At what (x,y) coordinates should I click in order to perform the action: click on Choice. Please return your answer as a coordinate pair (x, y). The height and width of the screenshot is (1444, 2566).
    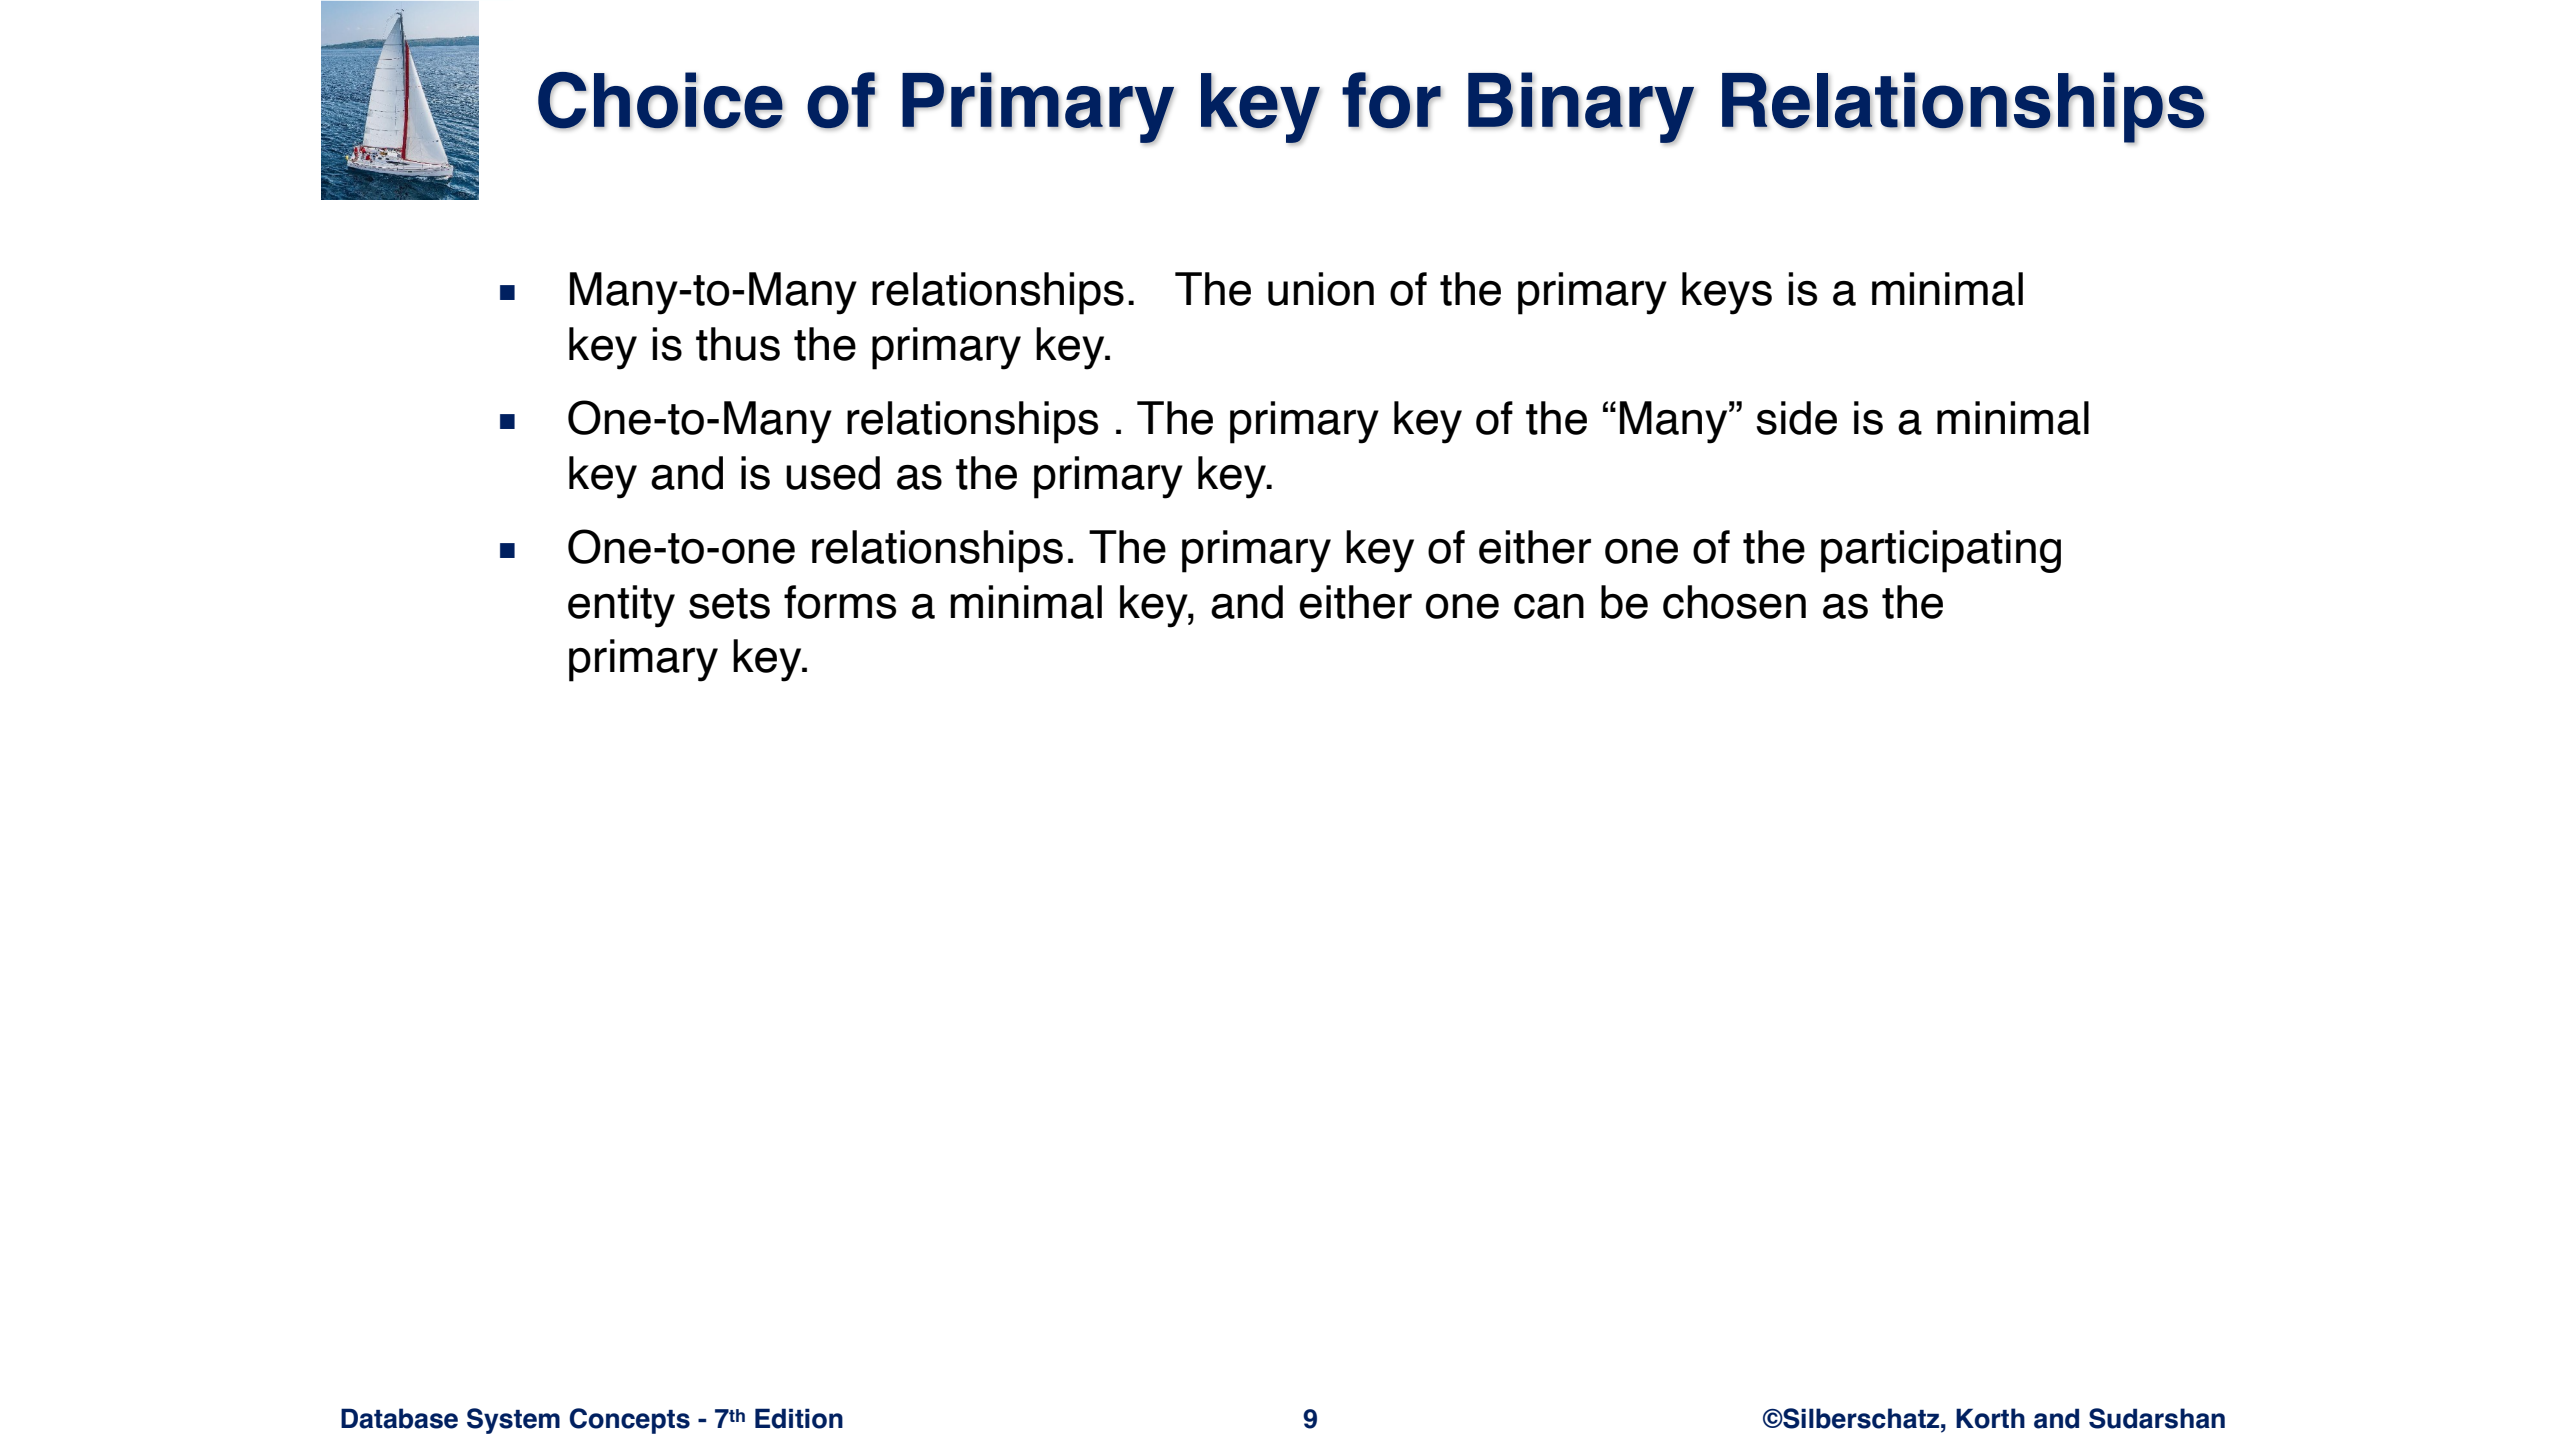
    Looking at the image, I should click on (660, 100).
